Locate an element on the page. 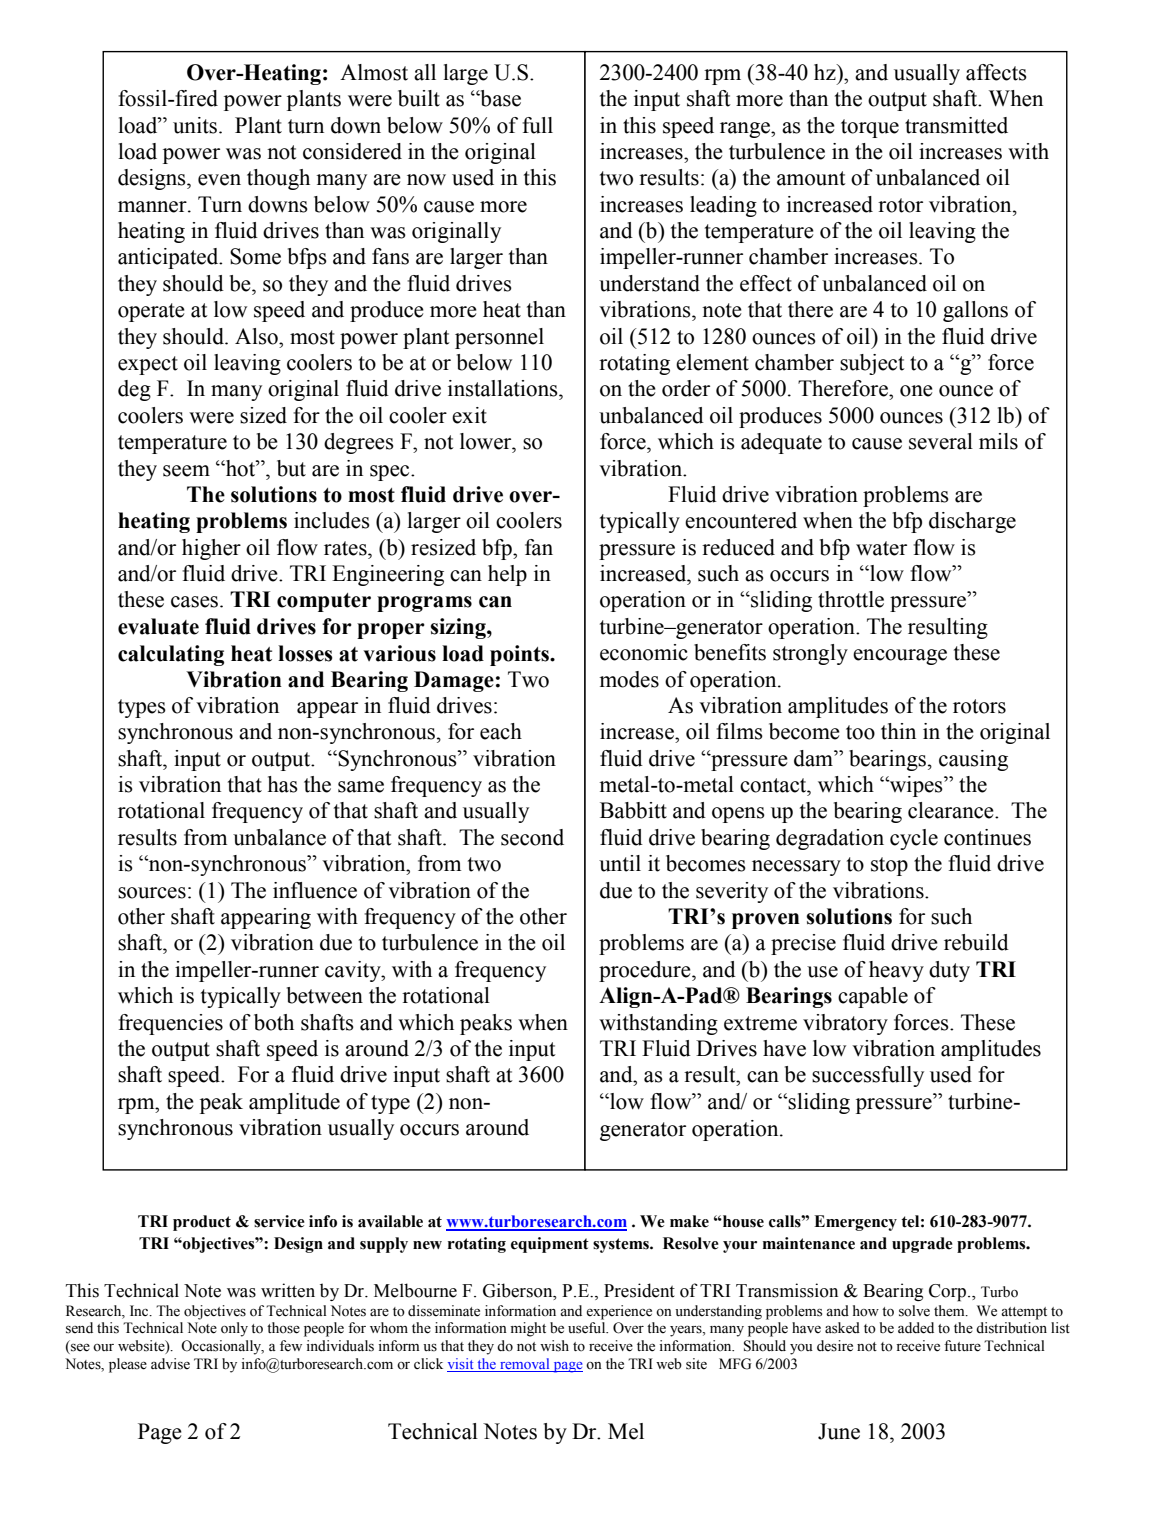 This image has width=1170, height=1514. transmitted is located at coordinates (956, 125).
